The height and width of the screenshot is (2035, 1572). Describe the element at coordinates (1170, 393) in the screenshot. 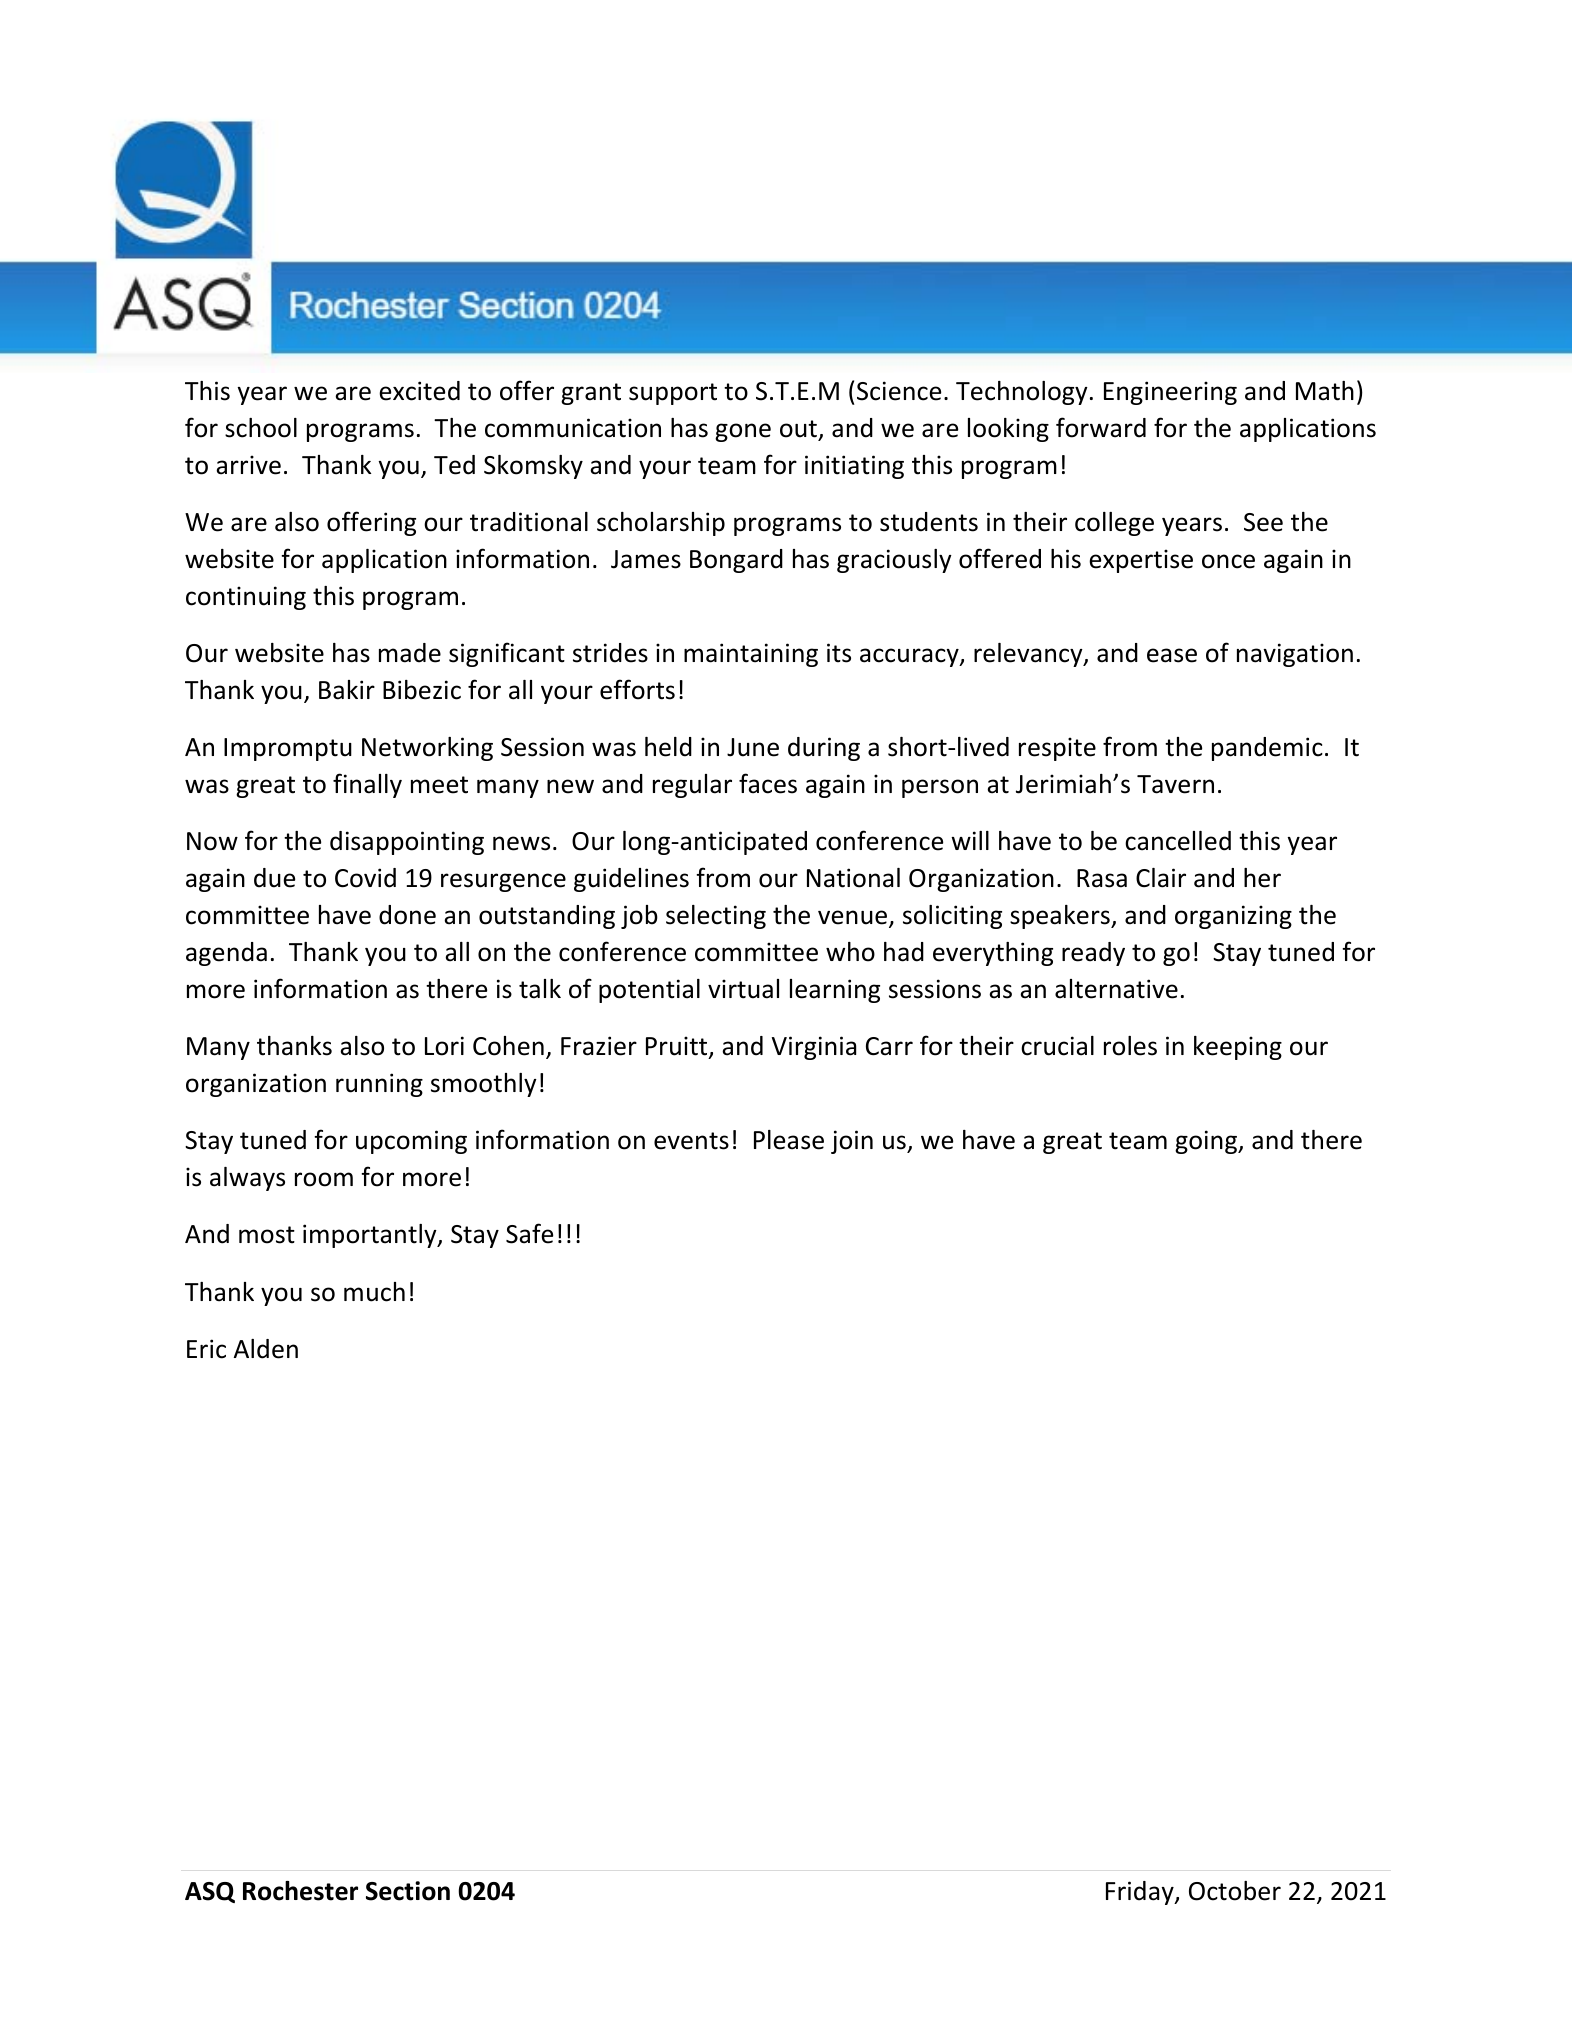

I see `Engineering` at that location.
